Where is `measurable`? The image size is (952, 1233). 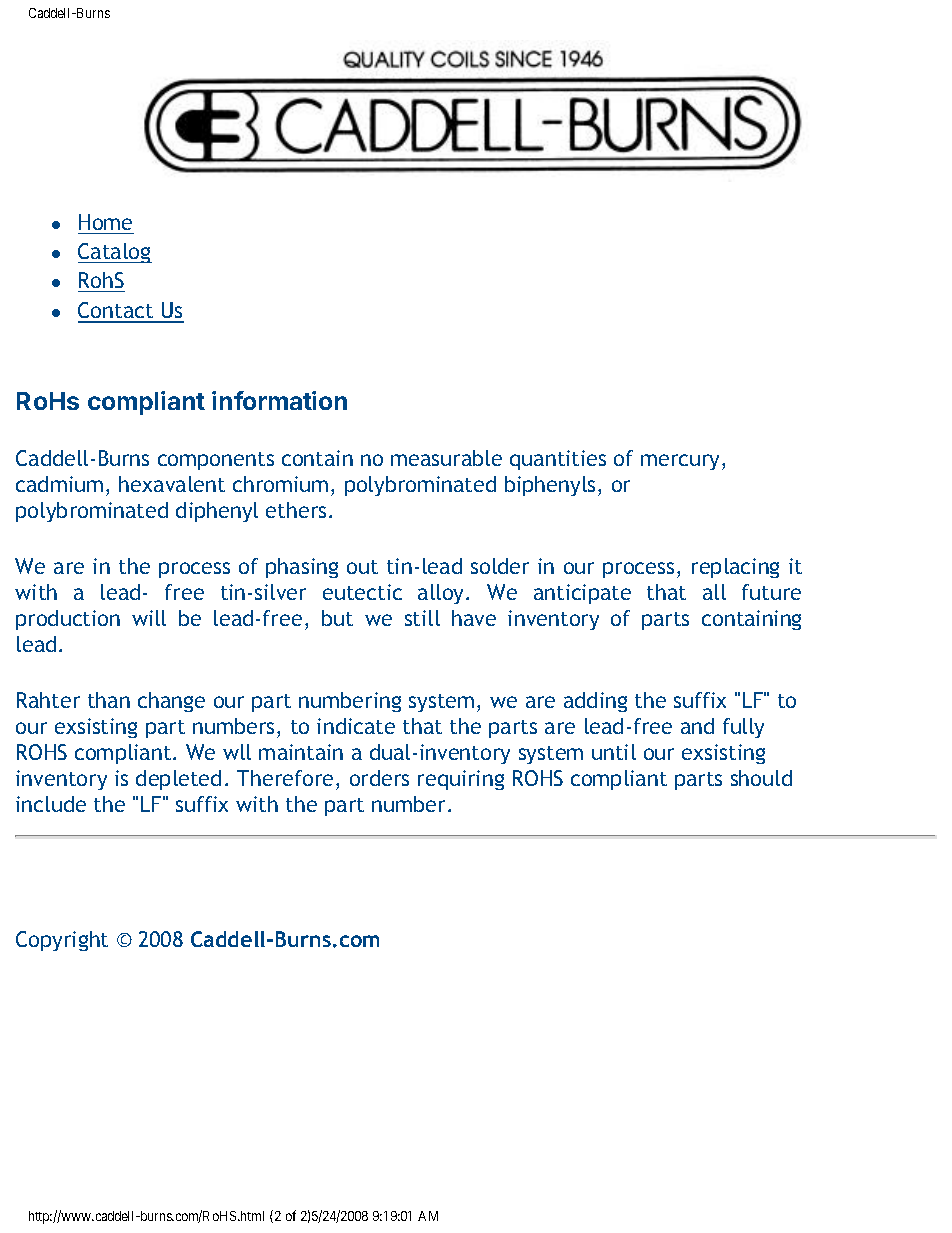 measurable is located at coordinates (446, 458).
